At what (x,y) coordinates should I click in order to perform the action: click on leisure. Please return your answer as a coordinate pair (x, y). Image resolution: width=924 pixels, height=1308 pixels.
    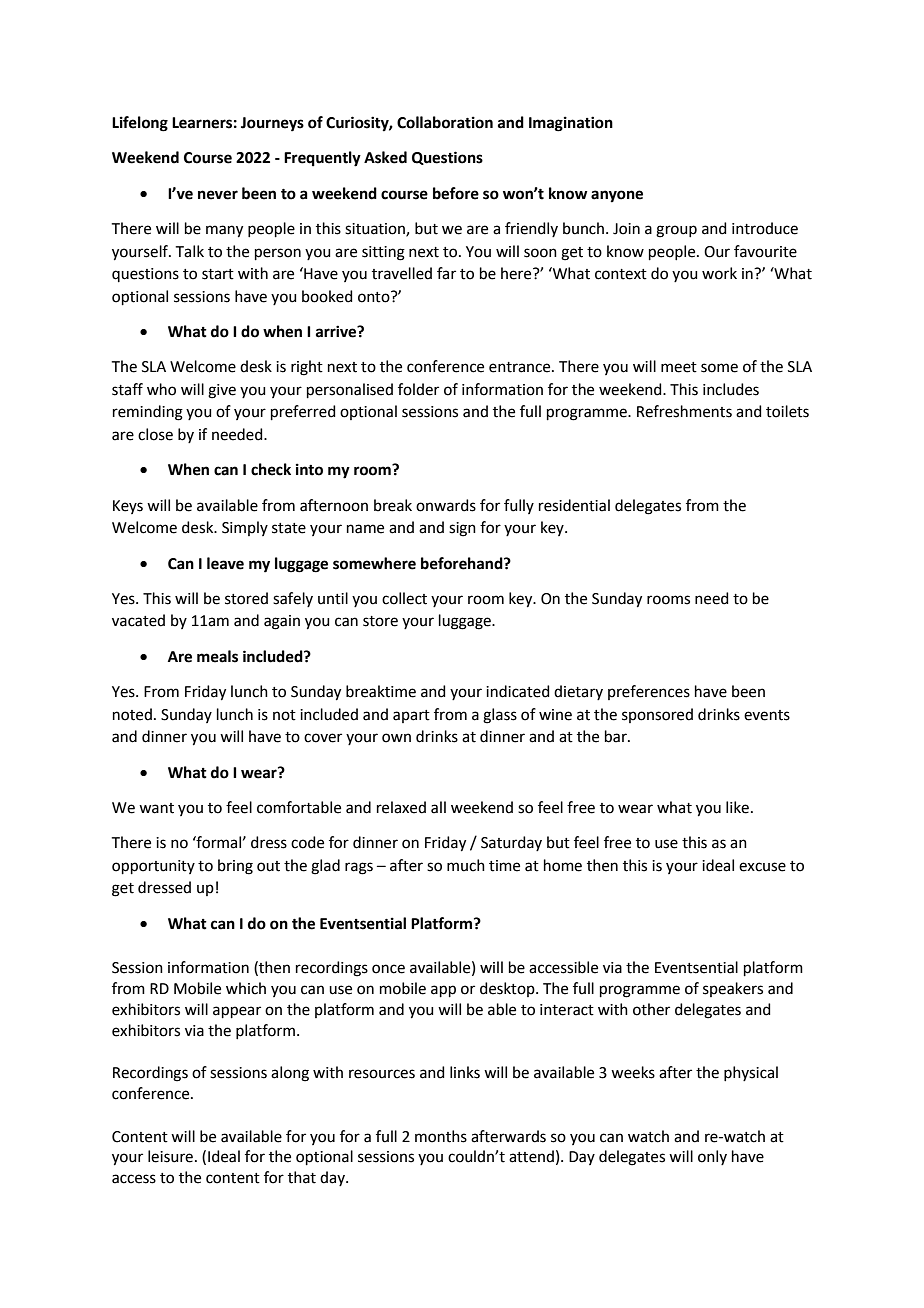
    Looking at the image, I should click on (170, 1156).
